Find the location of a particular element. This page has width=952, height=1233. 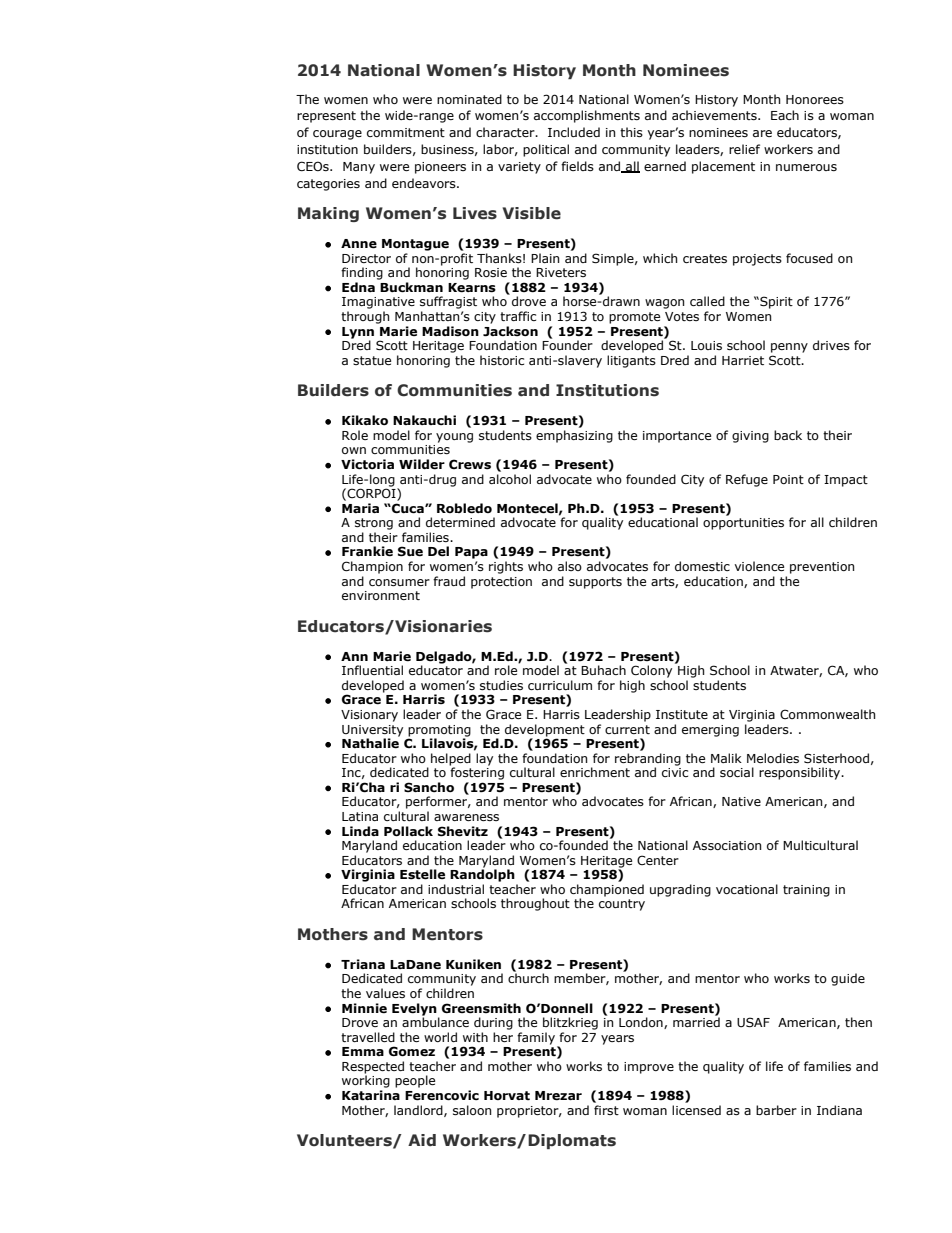

strong is located at coordinates (374, 524).
